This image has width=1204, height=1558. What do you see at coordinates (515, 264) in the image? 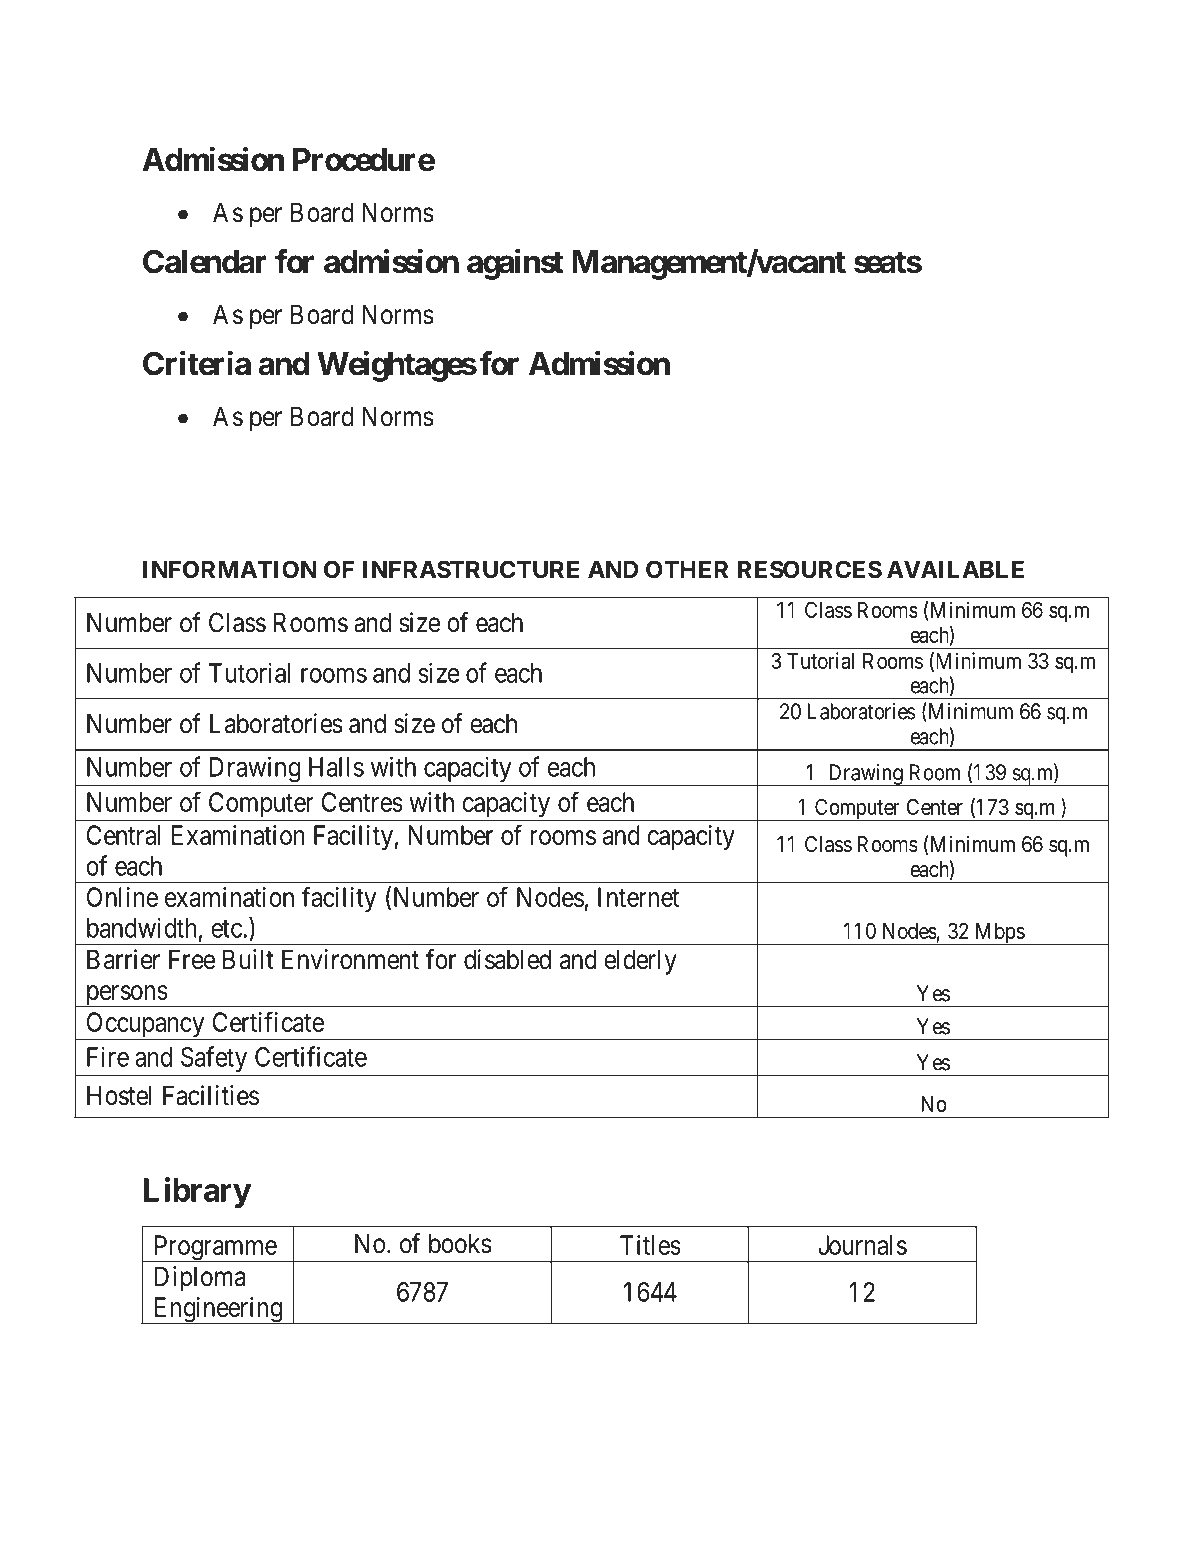
I see `against` at bounding box center [515, 264].
